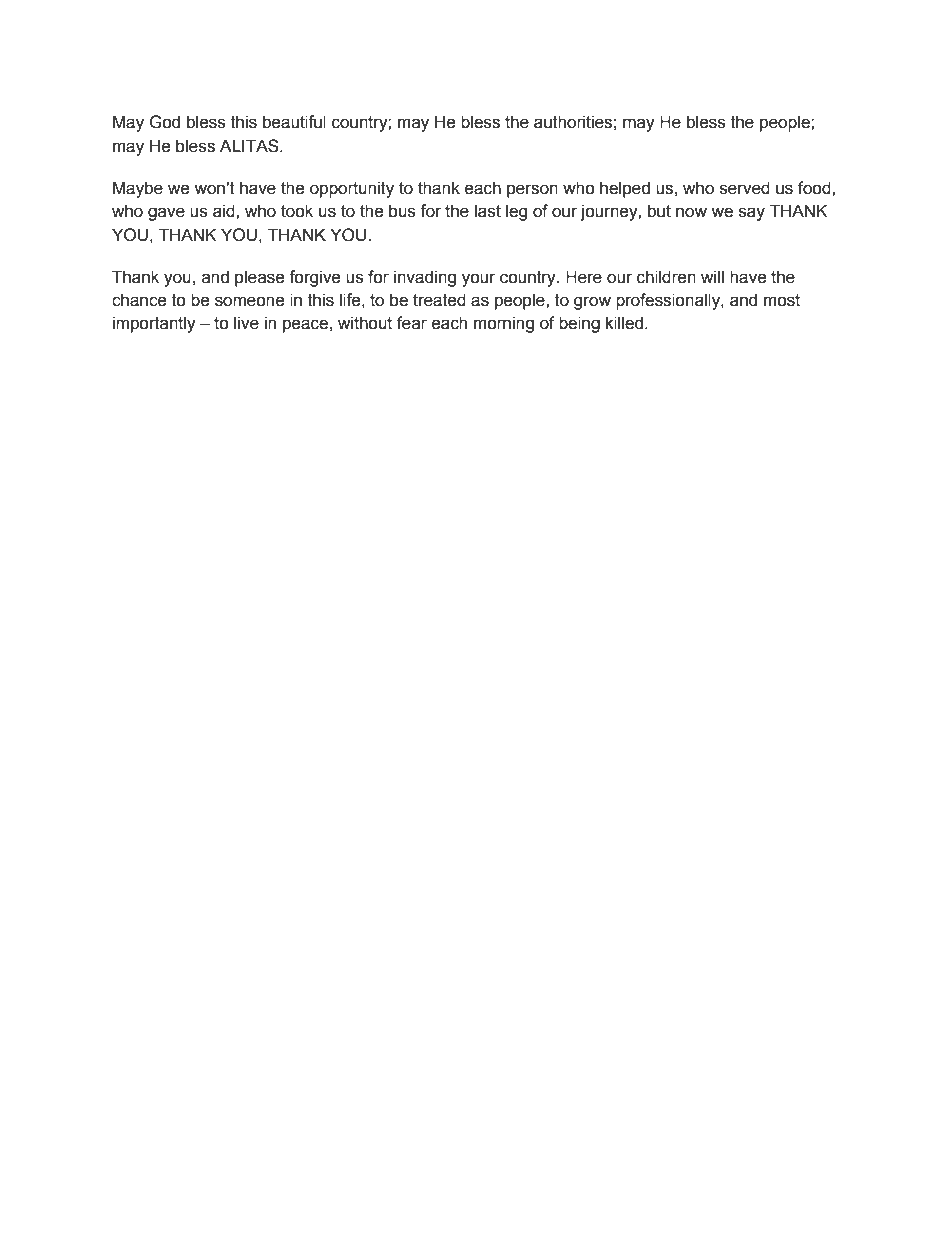  Describe the element at coordinates (260, 278) in the screenshot. I see `please` at that location.
